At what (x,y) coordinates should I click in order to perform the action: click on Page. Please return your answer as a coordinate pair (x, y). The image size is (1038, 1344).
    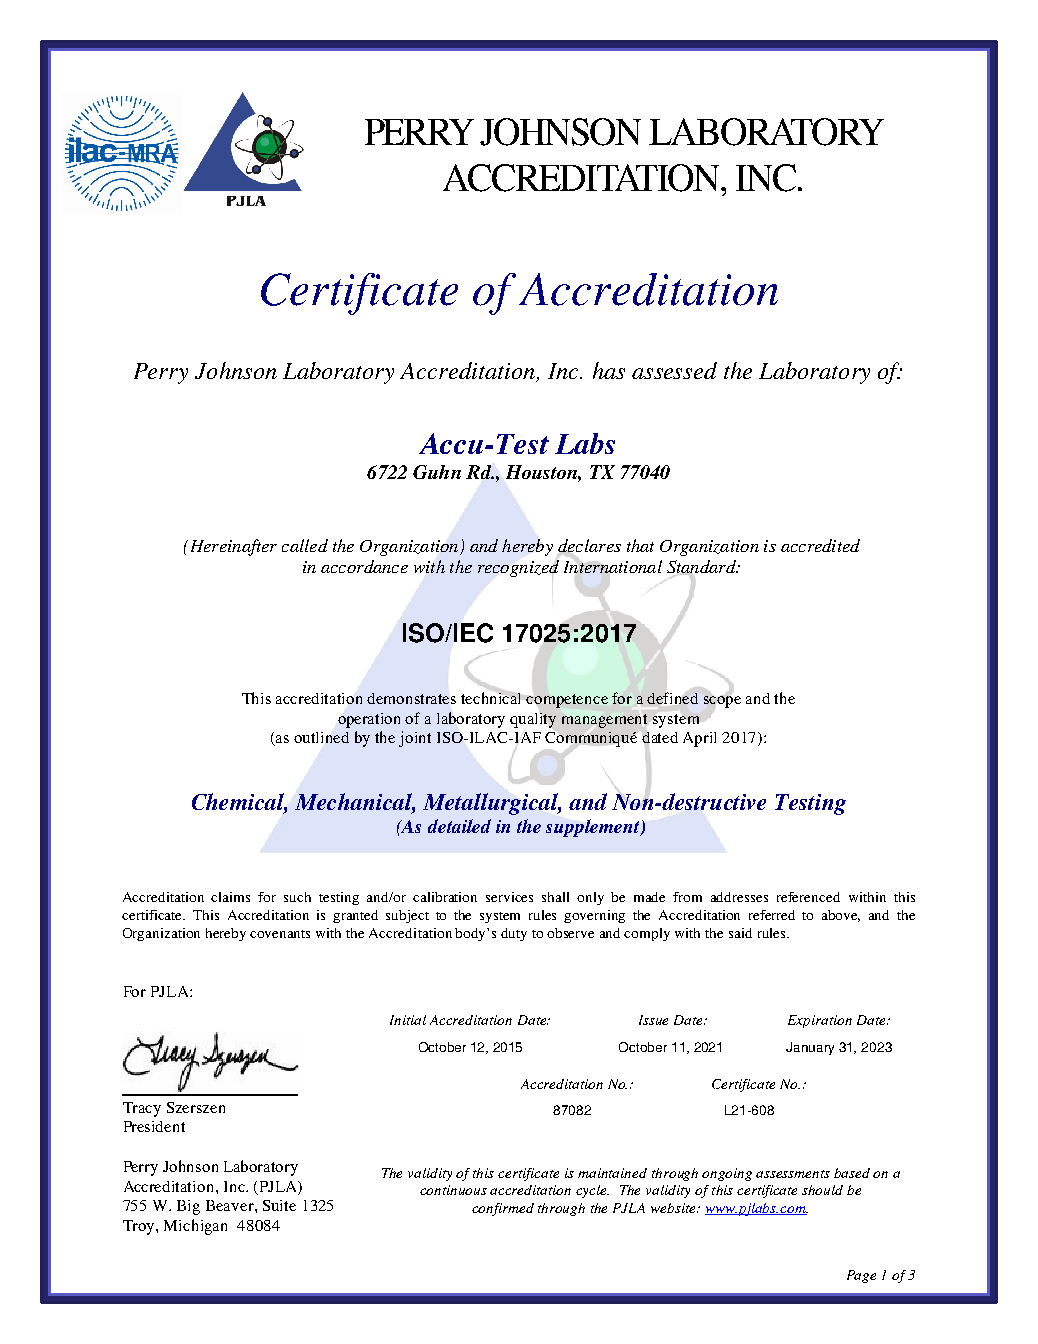
    Looking at the image, I should click on (861, 1276).
